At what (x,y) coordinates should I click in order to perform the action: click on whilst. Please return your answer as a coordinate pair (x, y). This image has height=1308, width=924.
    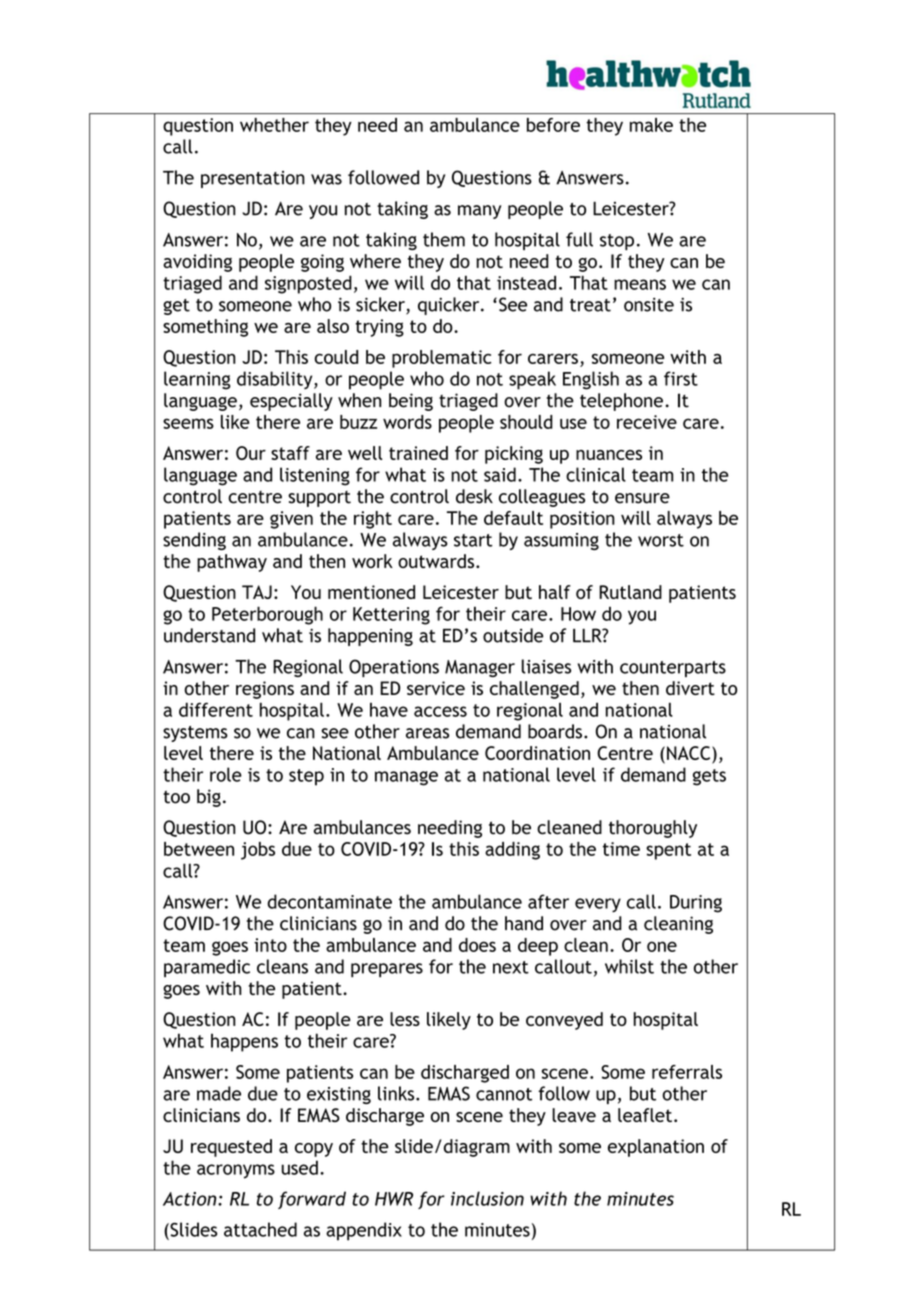
    Looking at the image, I should click on (629, 966).
